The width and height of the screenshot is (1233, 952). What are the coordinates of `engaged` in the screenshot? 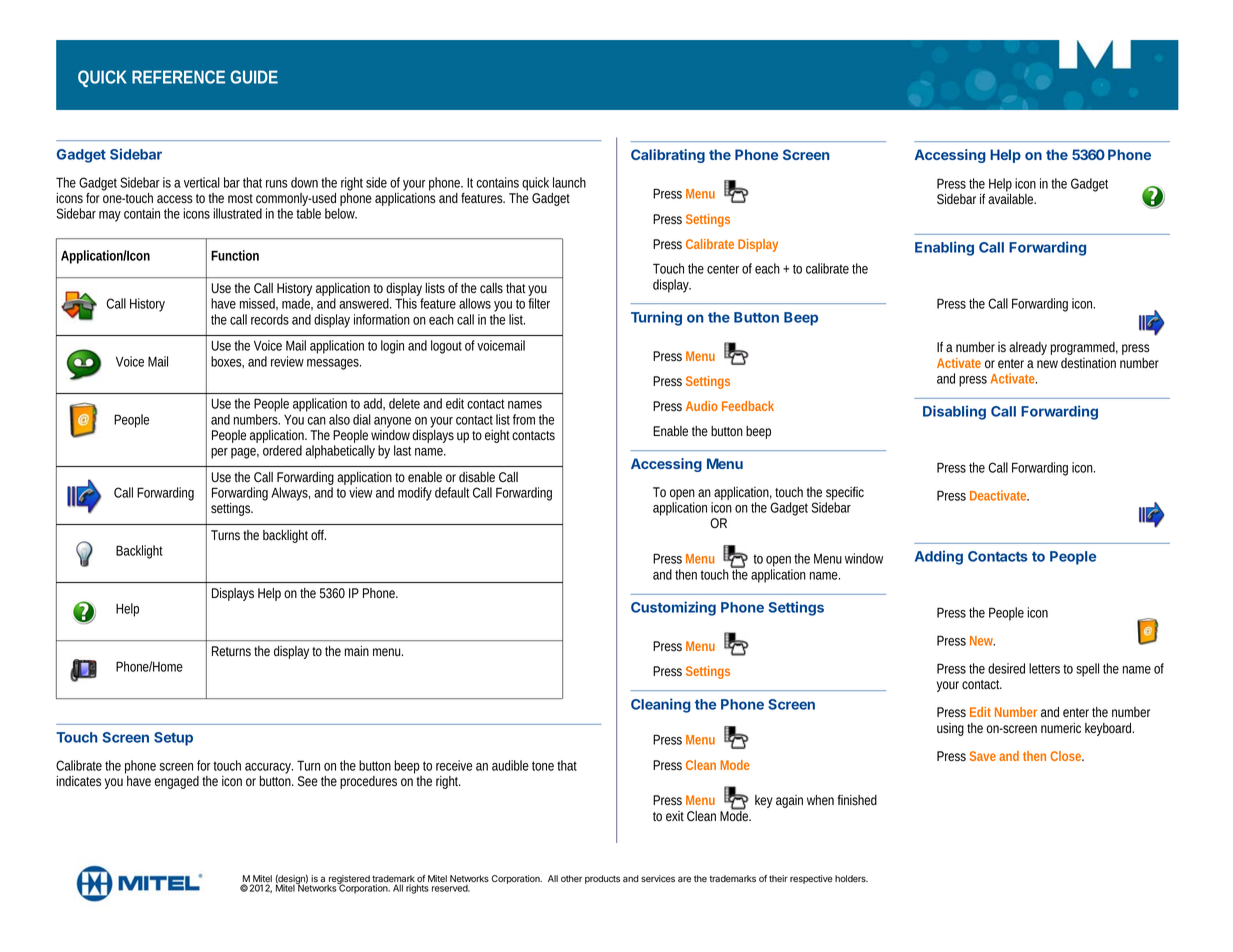 It's located at (177, 782).
